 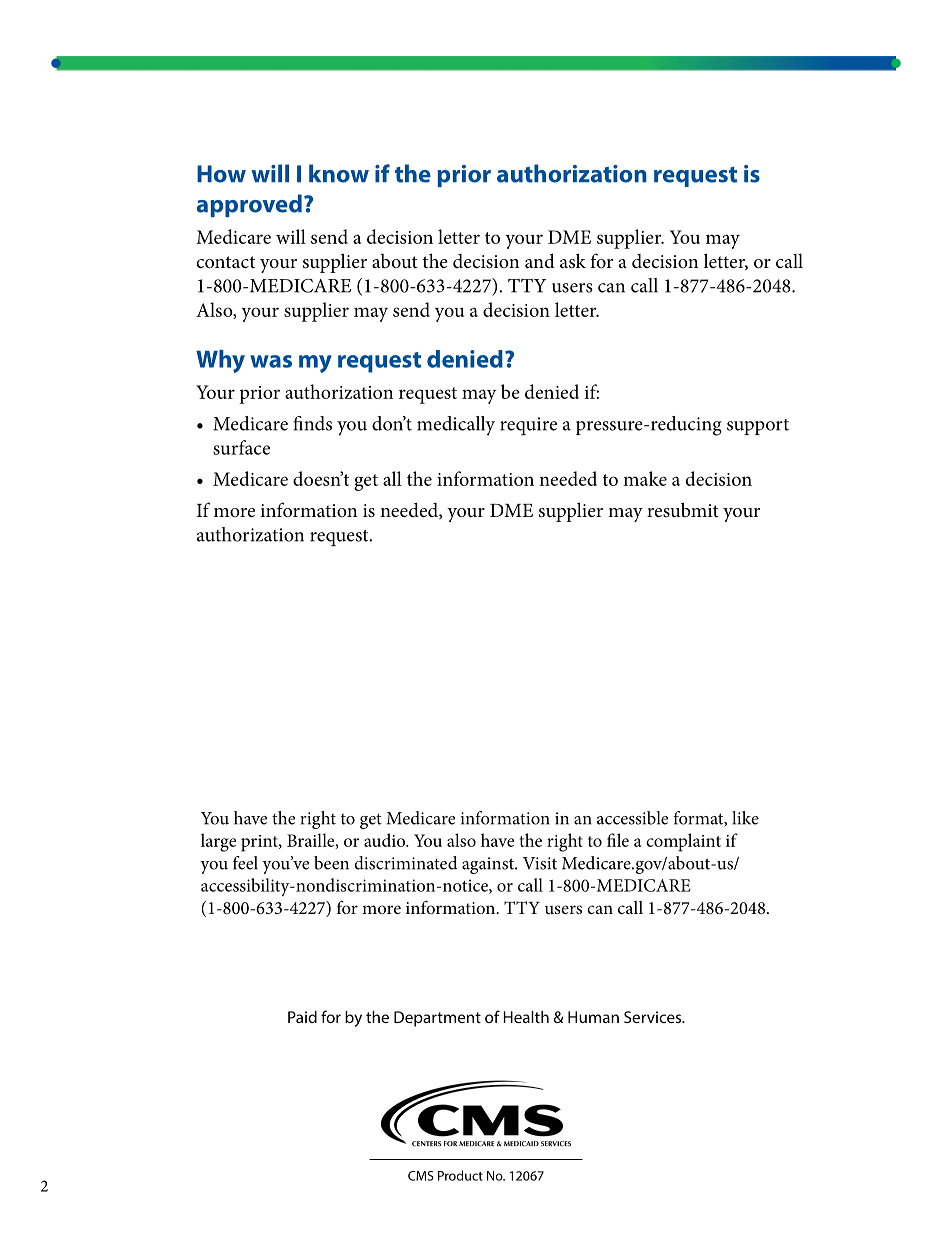 What do you see at coordinates (489, 865) in the image?
I see `against` at bounding box center [489, 865].
